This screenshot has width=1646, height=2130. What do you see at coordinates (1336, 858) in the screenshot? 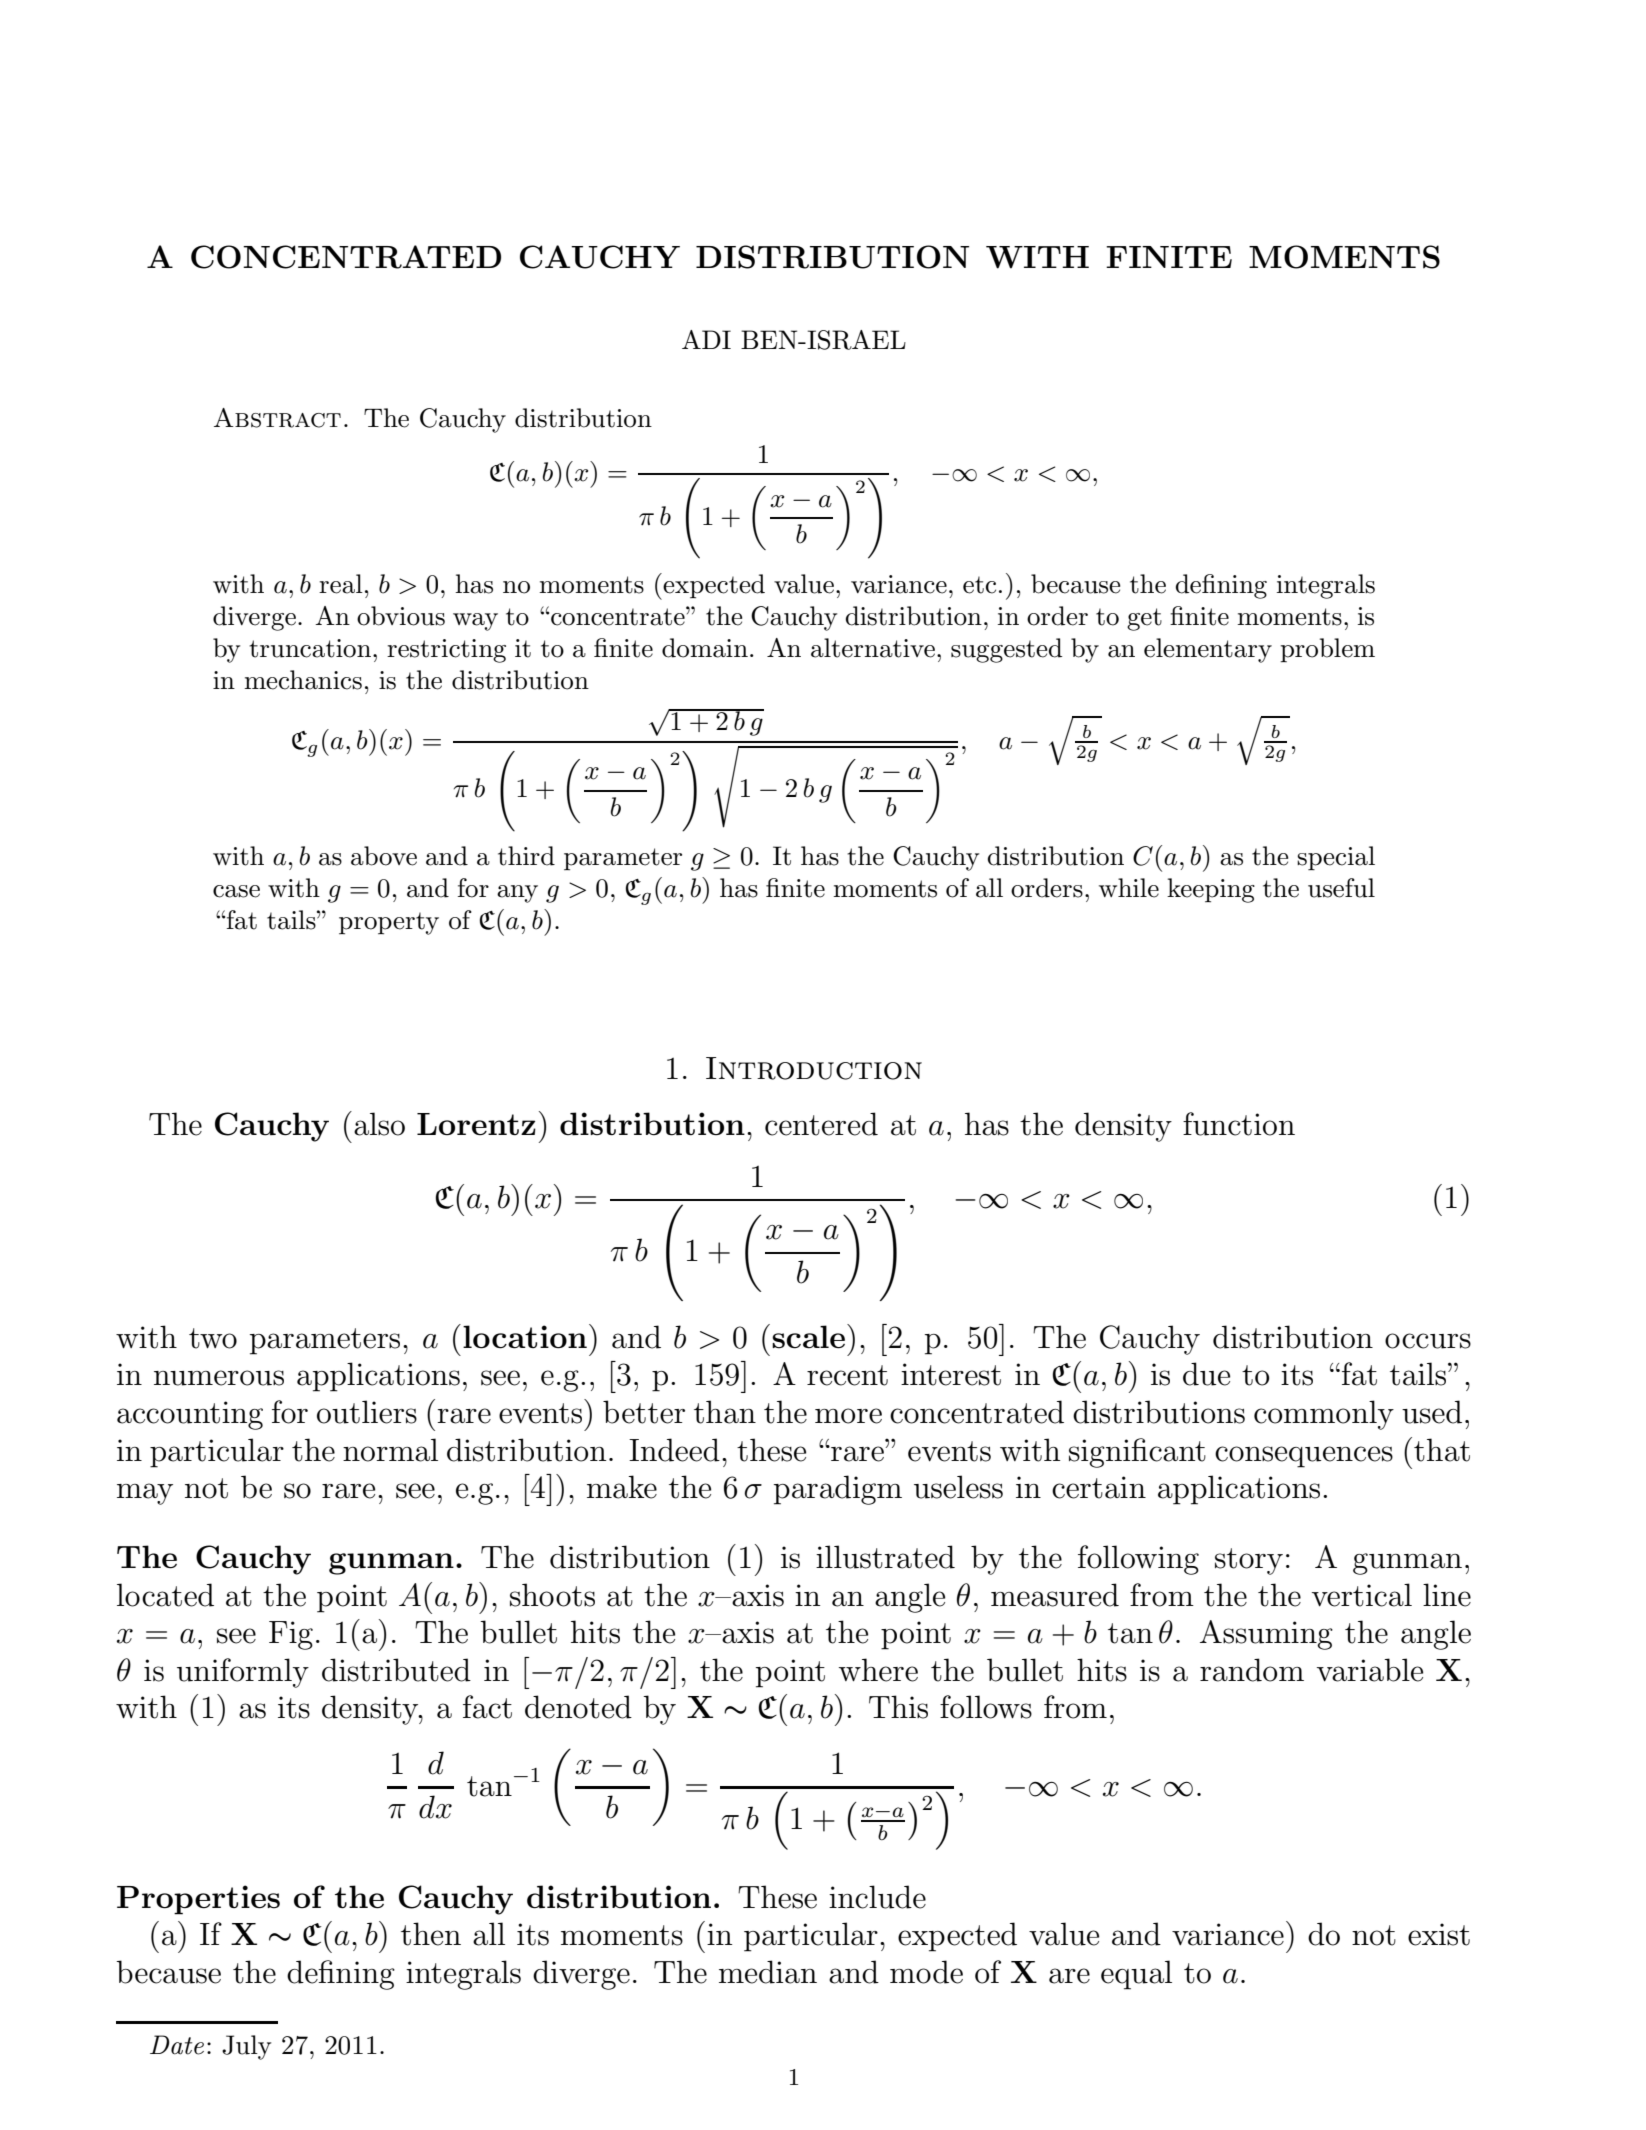
I see `special` at bounding box center [1336, 858].
